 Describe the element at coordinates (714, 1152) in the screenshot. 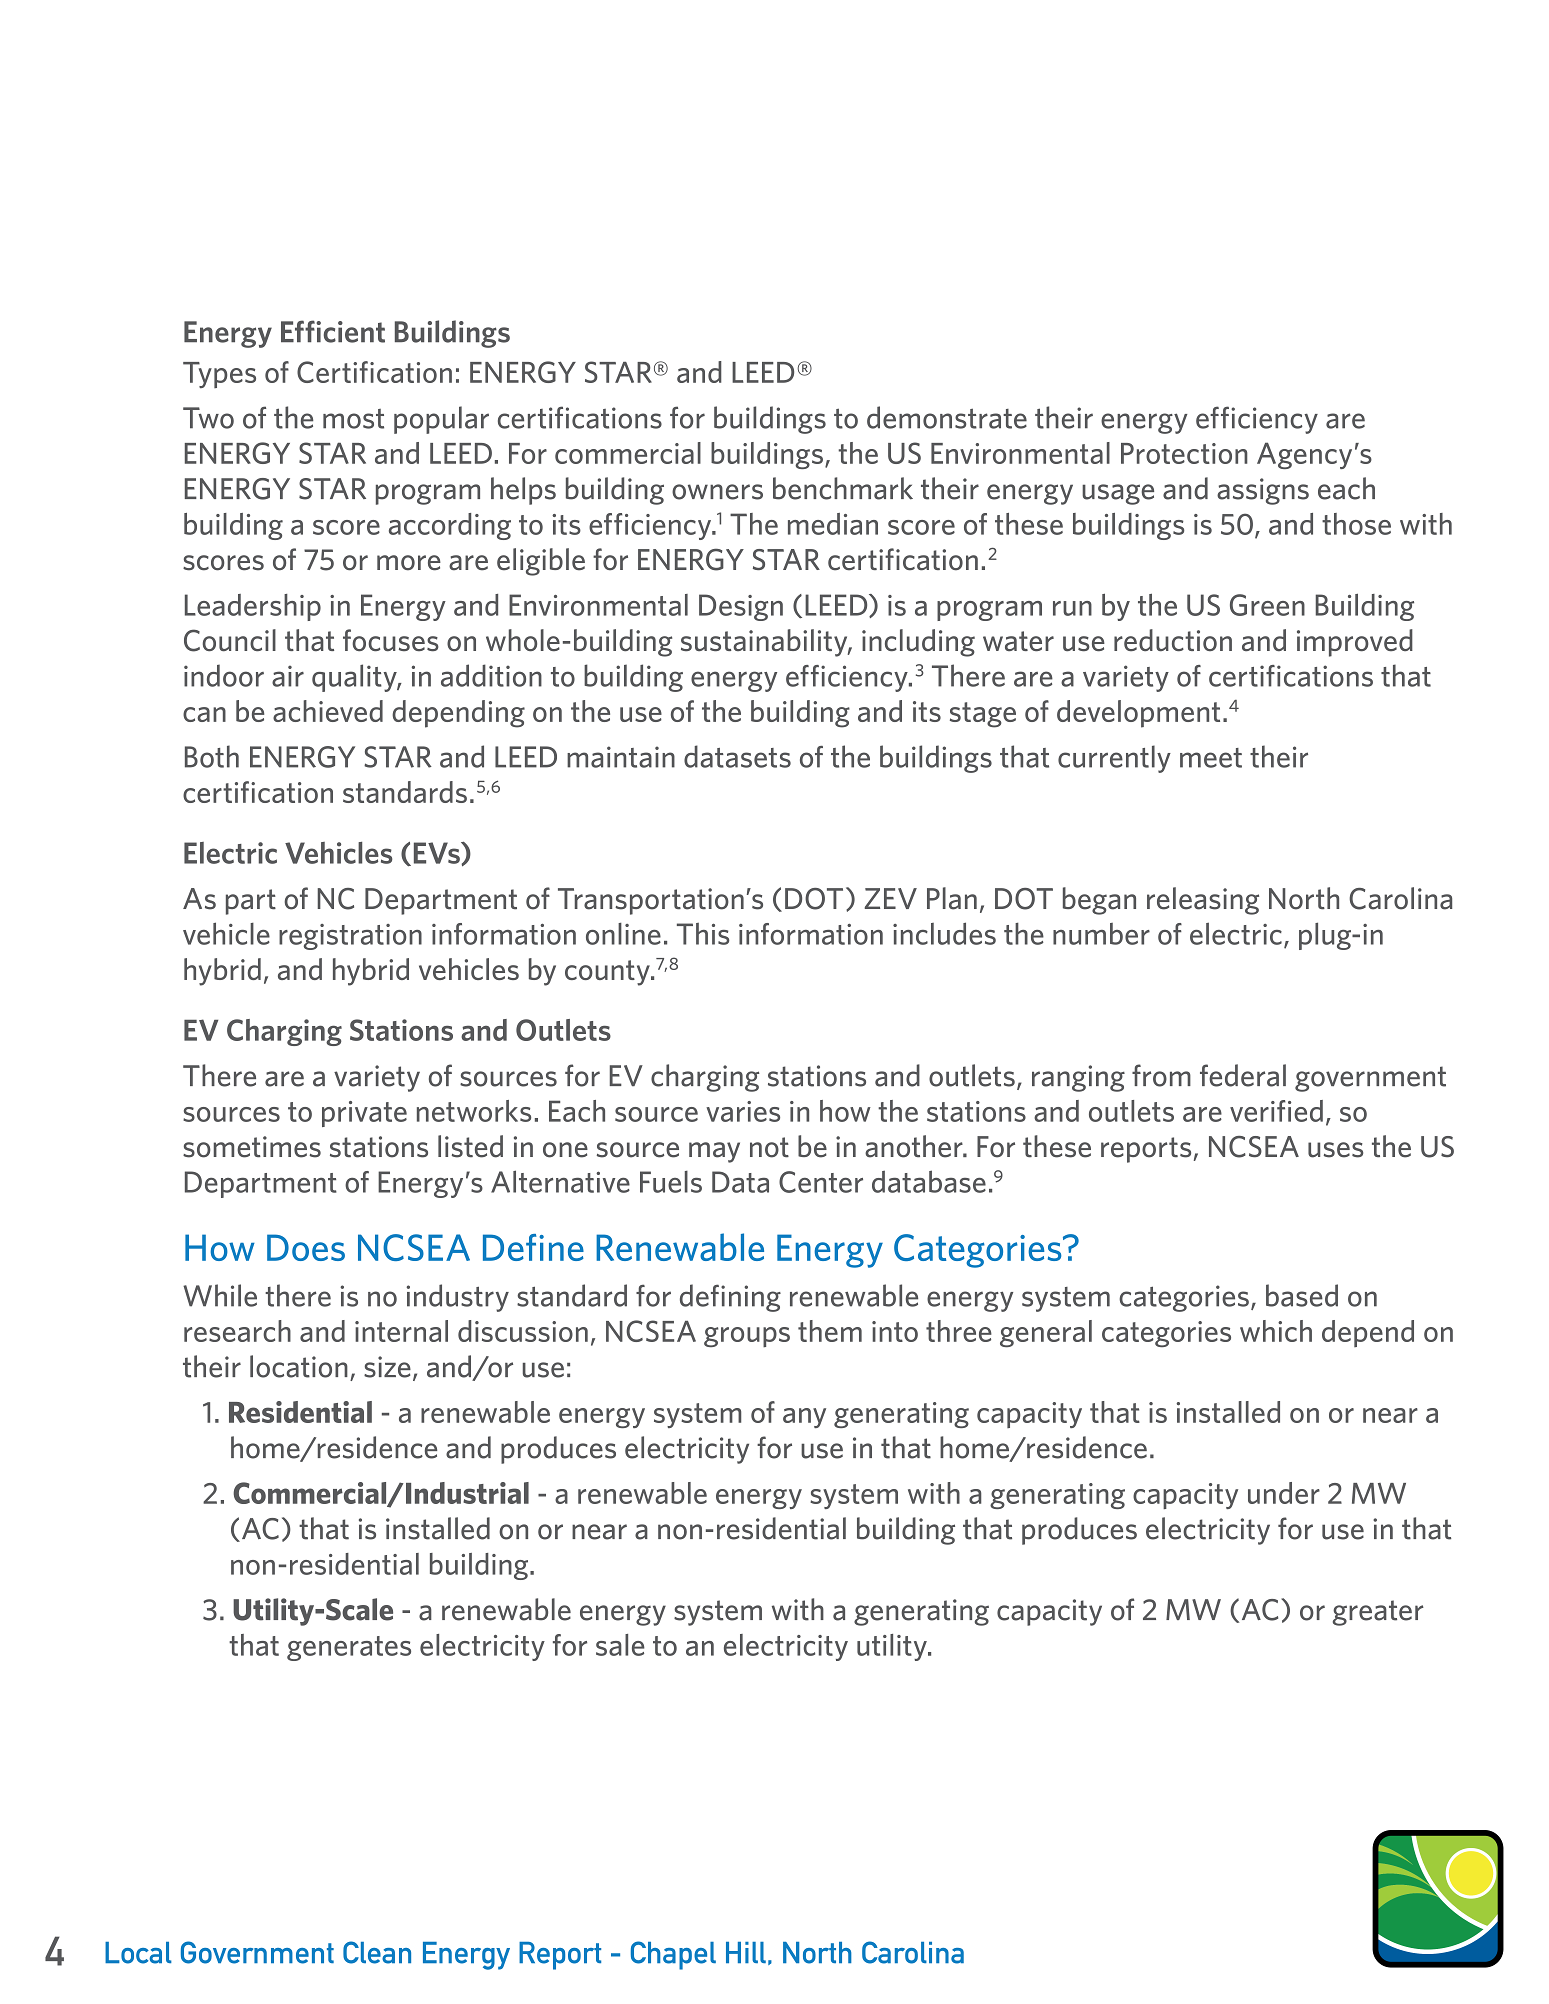

I see `may` at that location.
